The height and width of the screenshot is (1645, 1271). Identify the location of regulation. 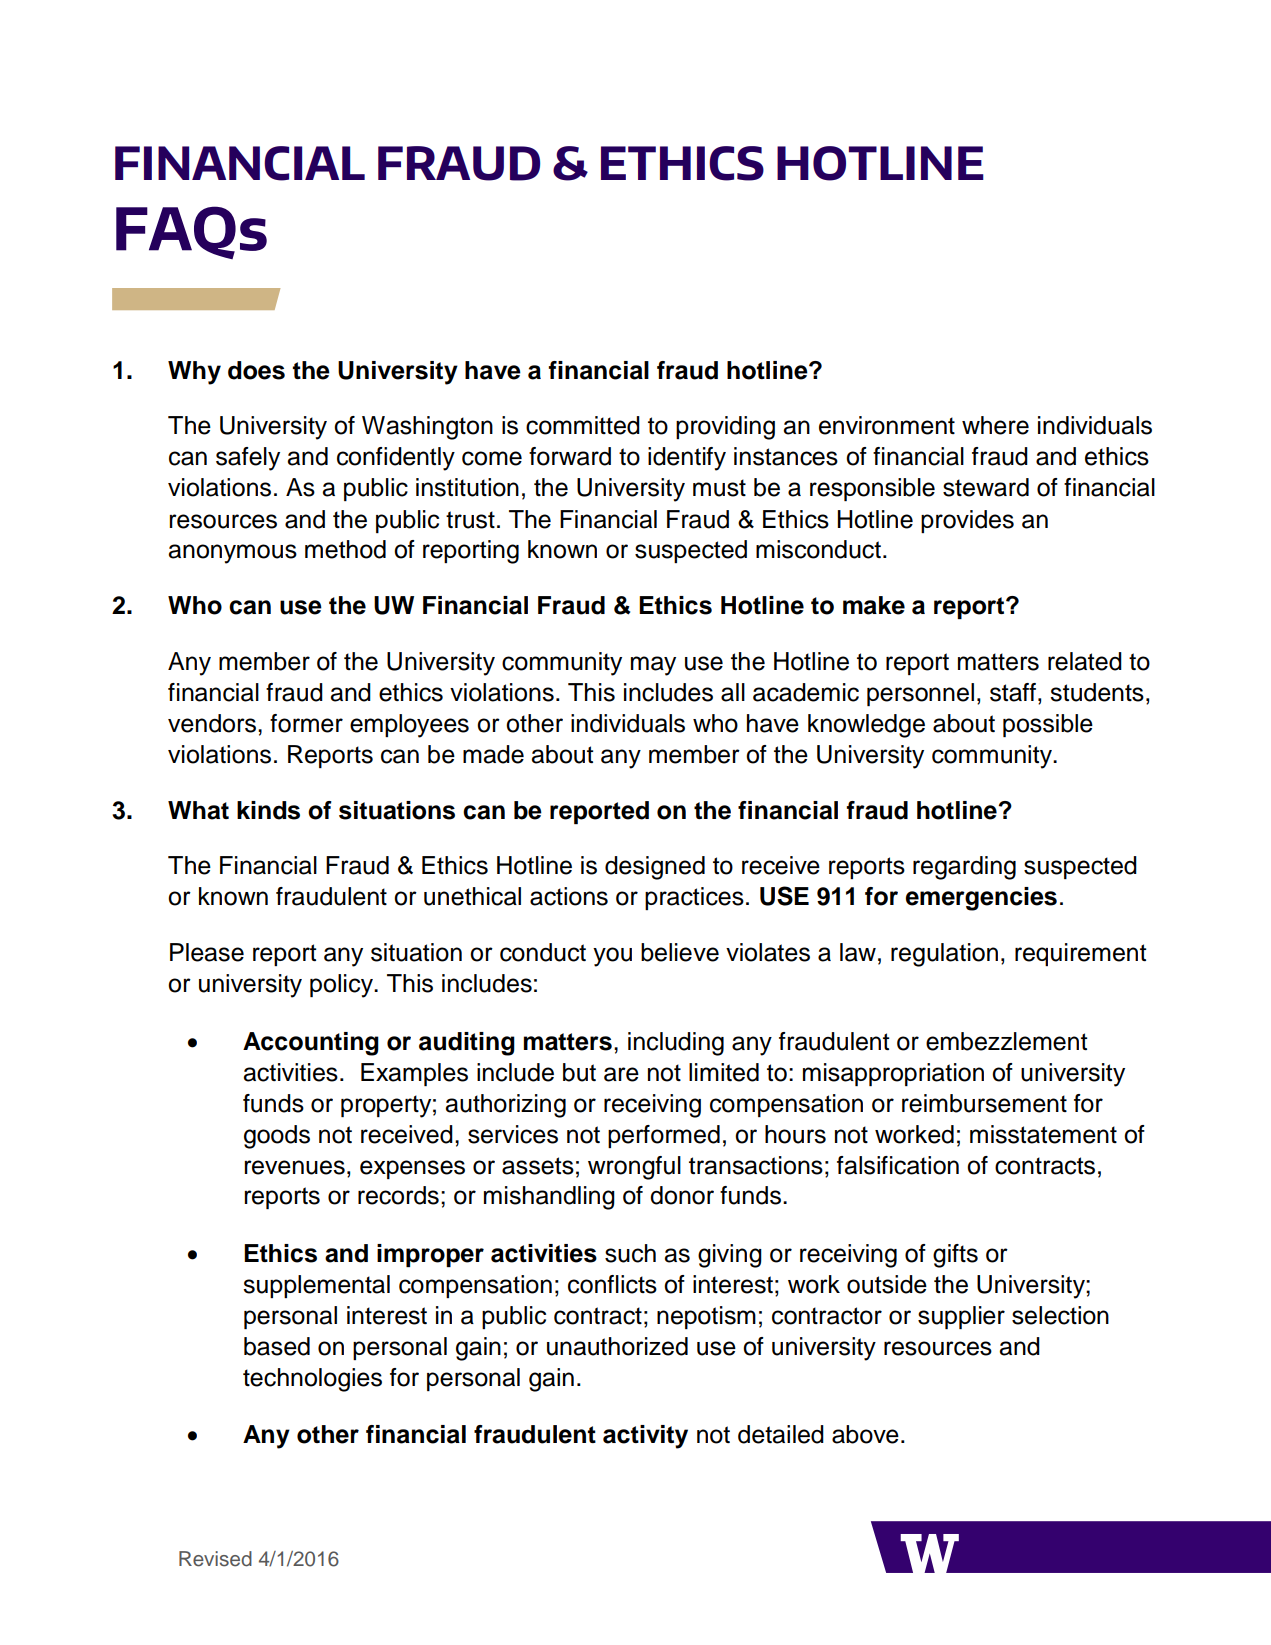
(944, 955).
